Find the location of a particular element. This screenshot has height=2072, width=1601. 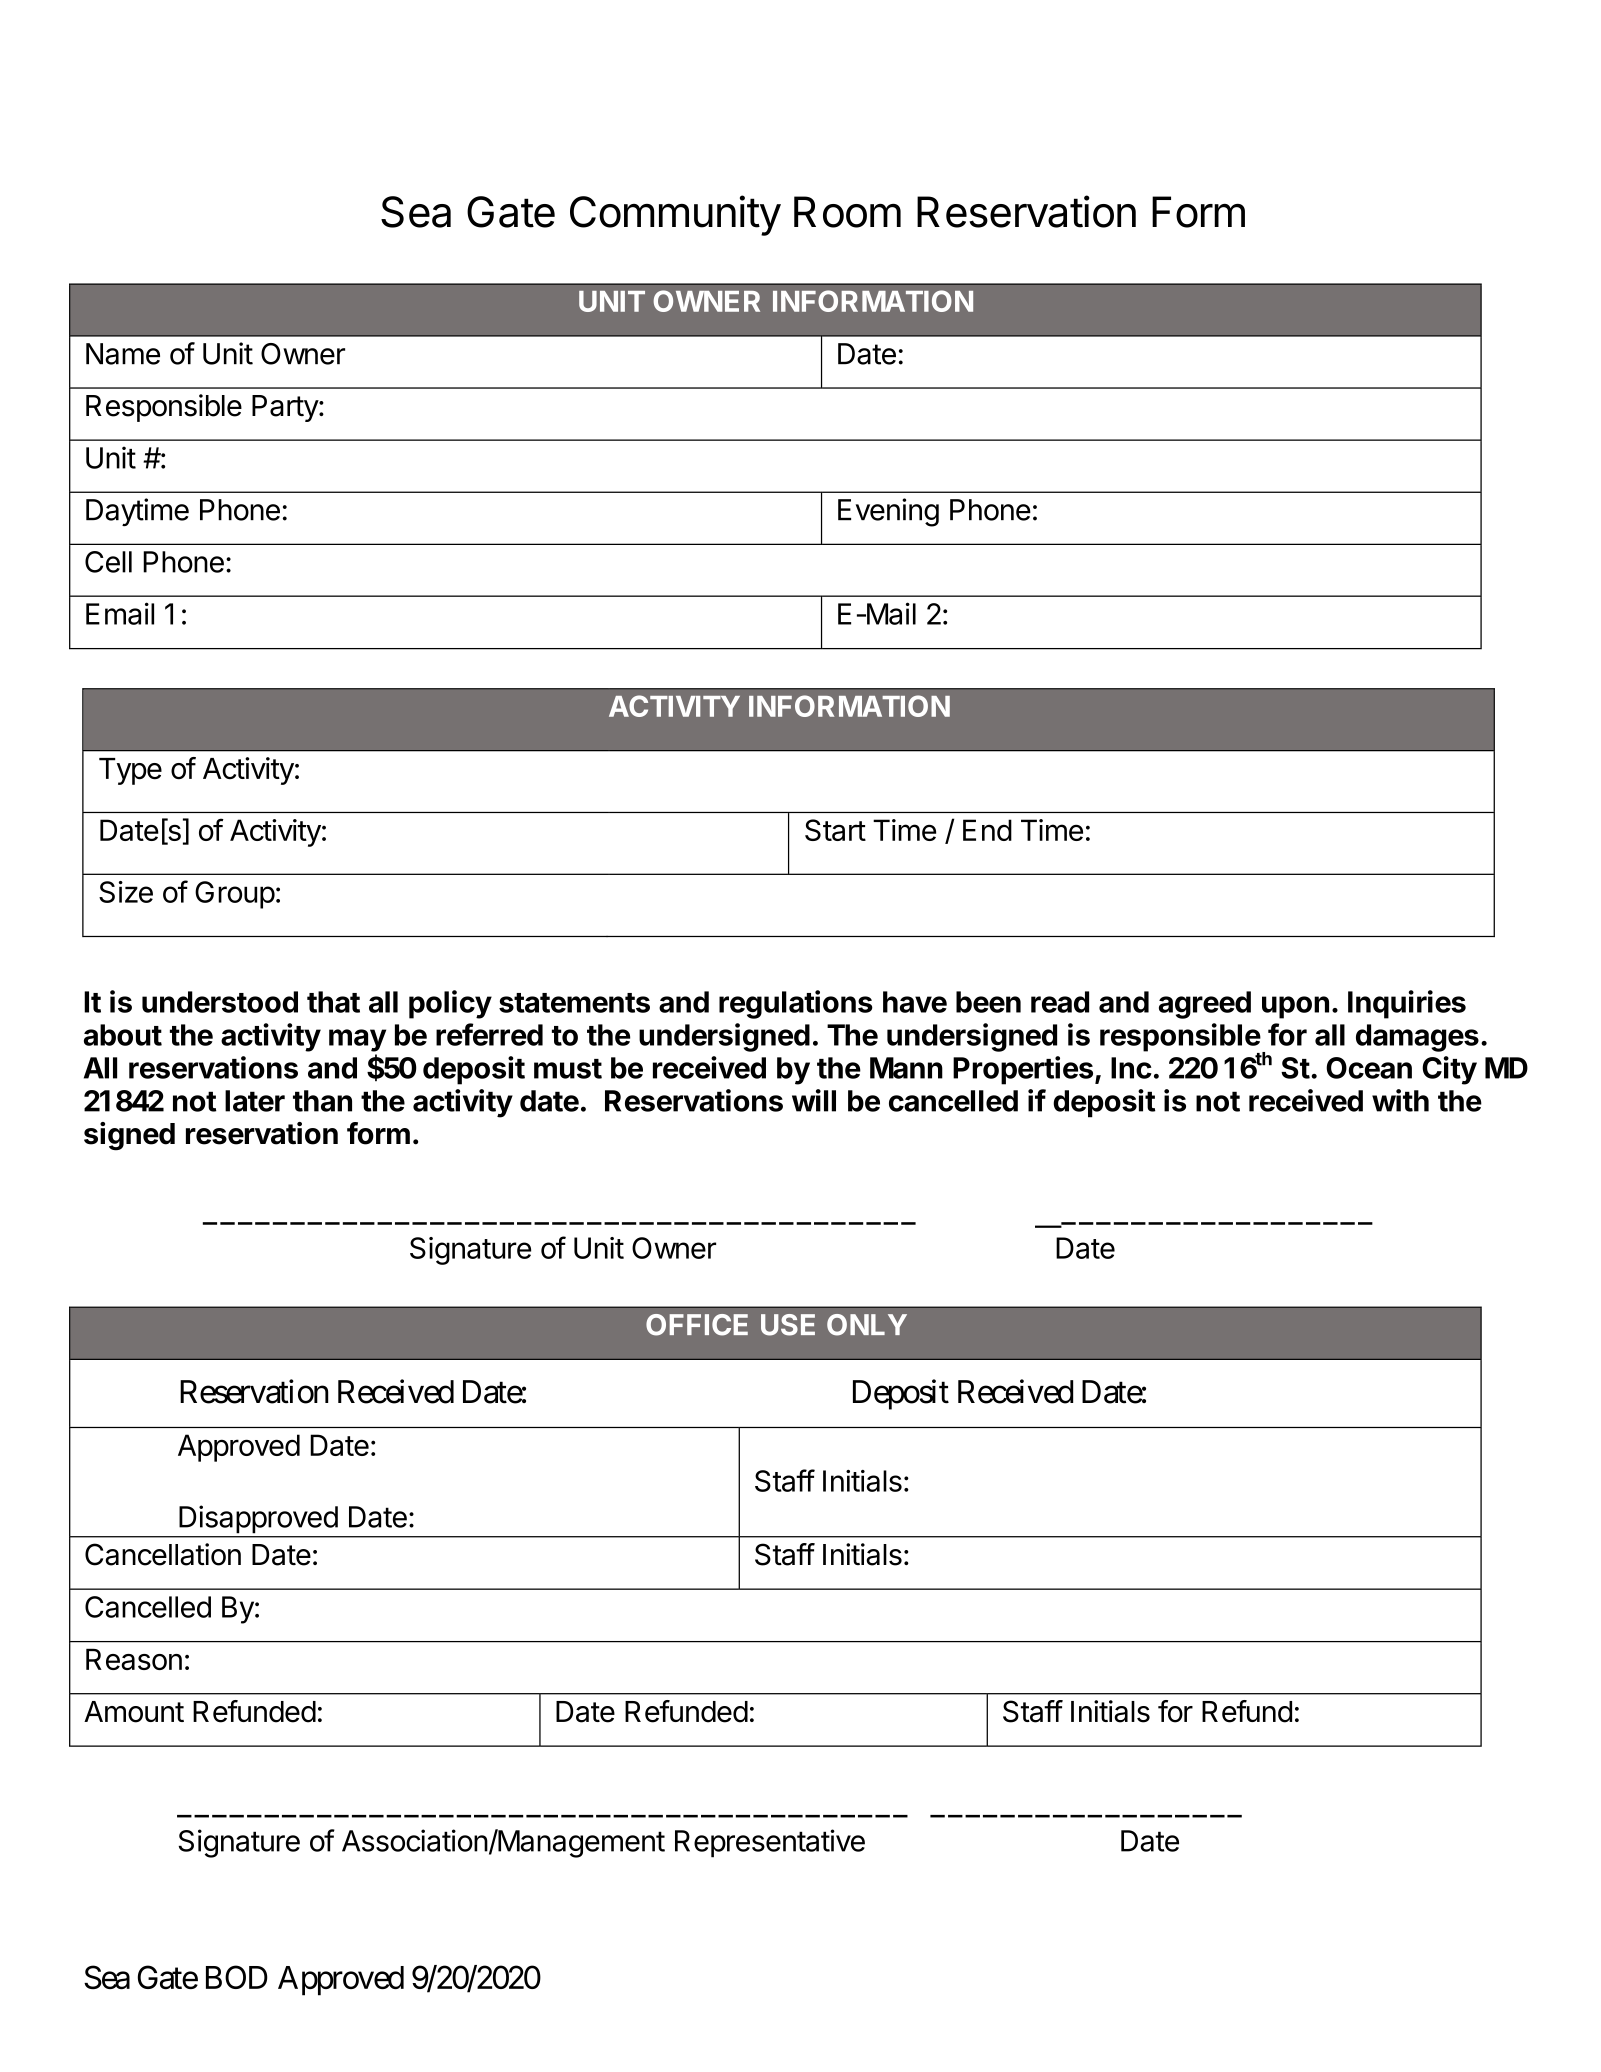

BOD is located at coordinates (237, 1977).
